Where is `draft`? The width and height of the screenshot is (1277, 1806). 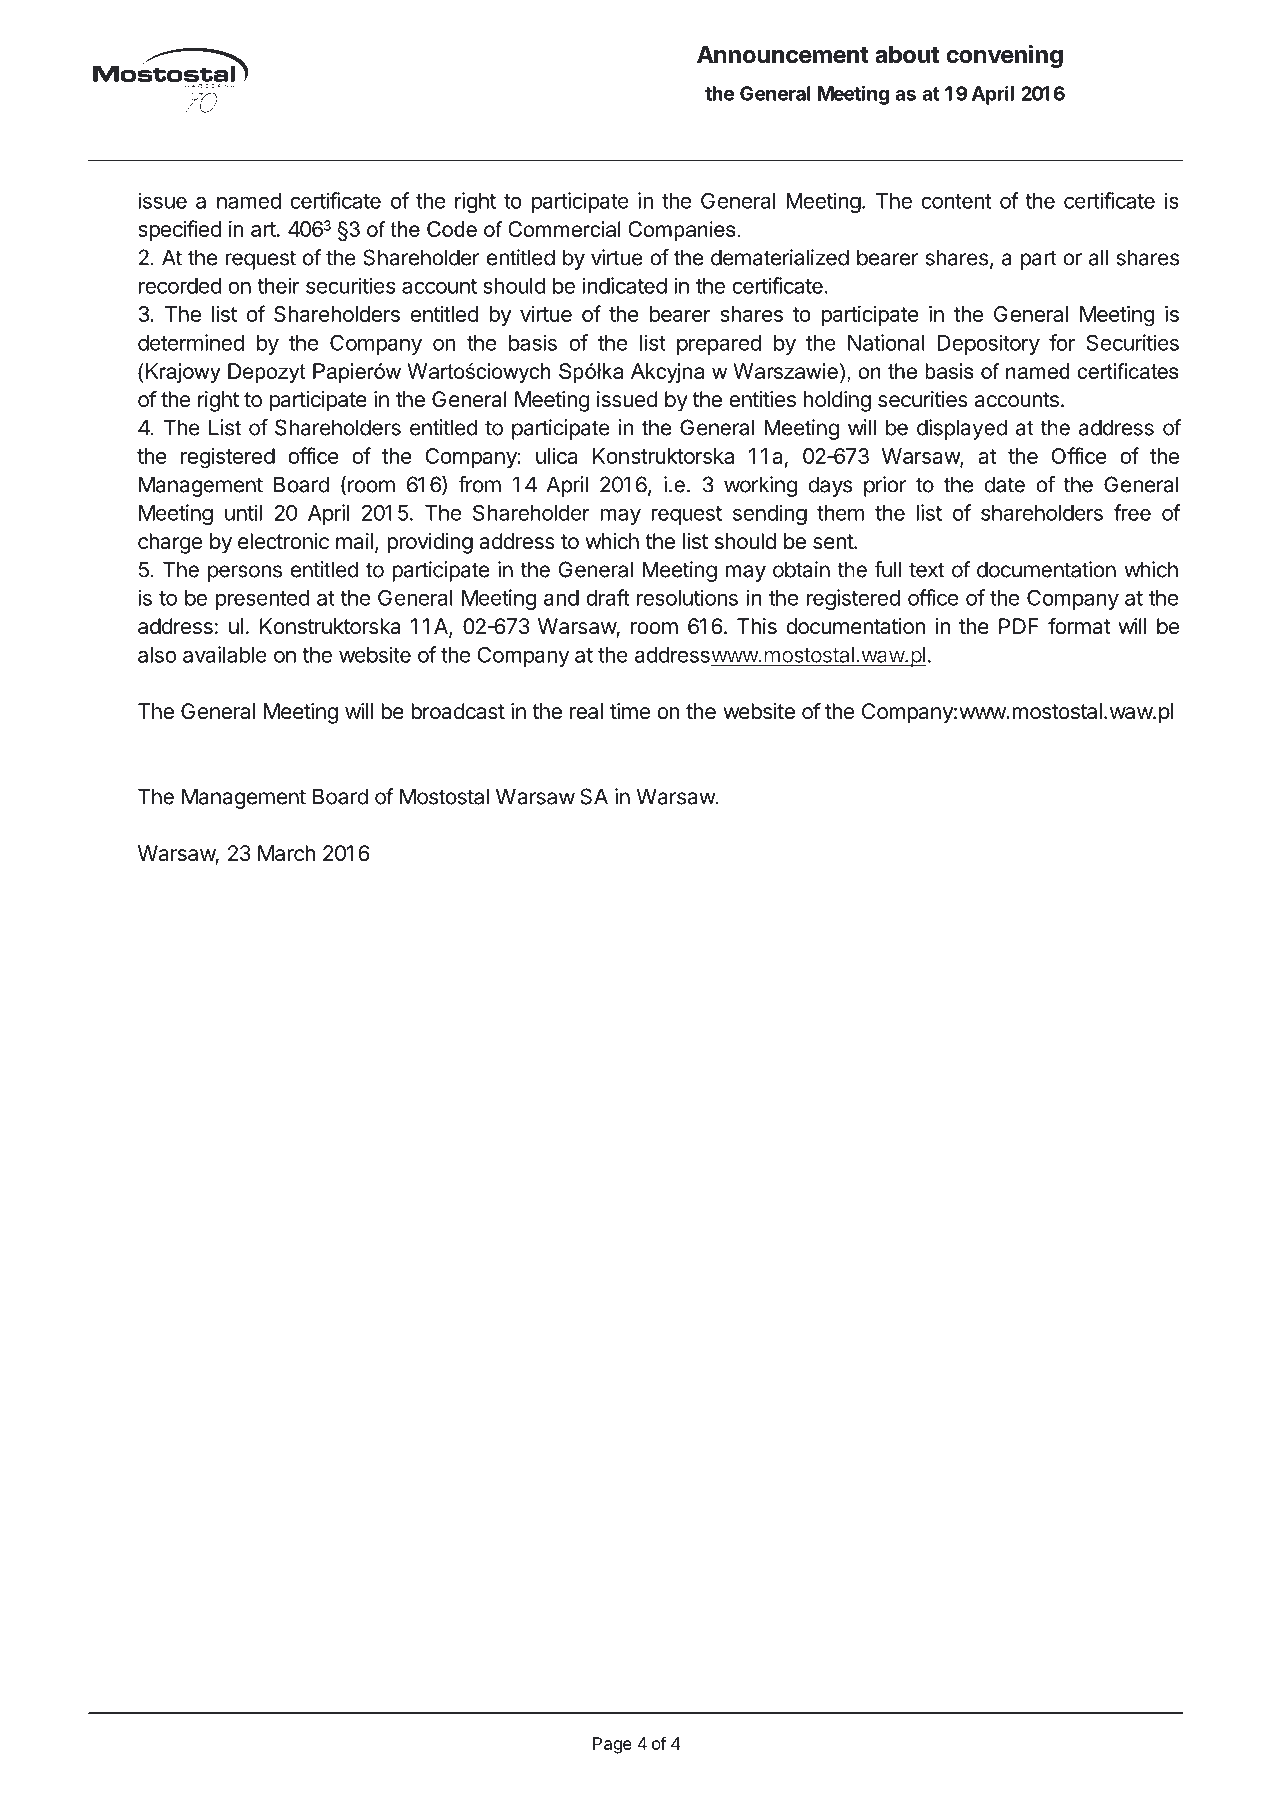
draft is located at coordinates (607, 597).
